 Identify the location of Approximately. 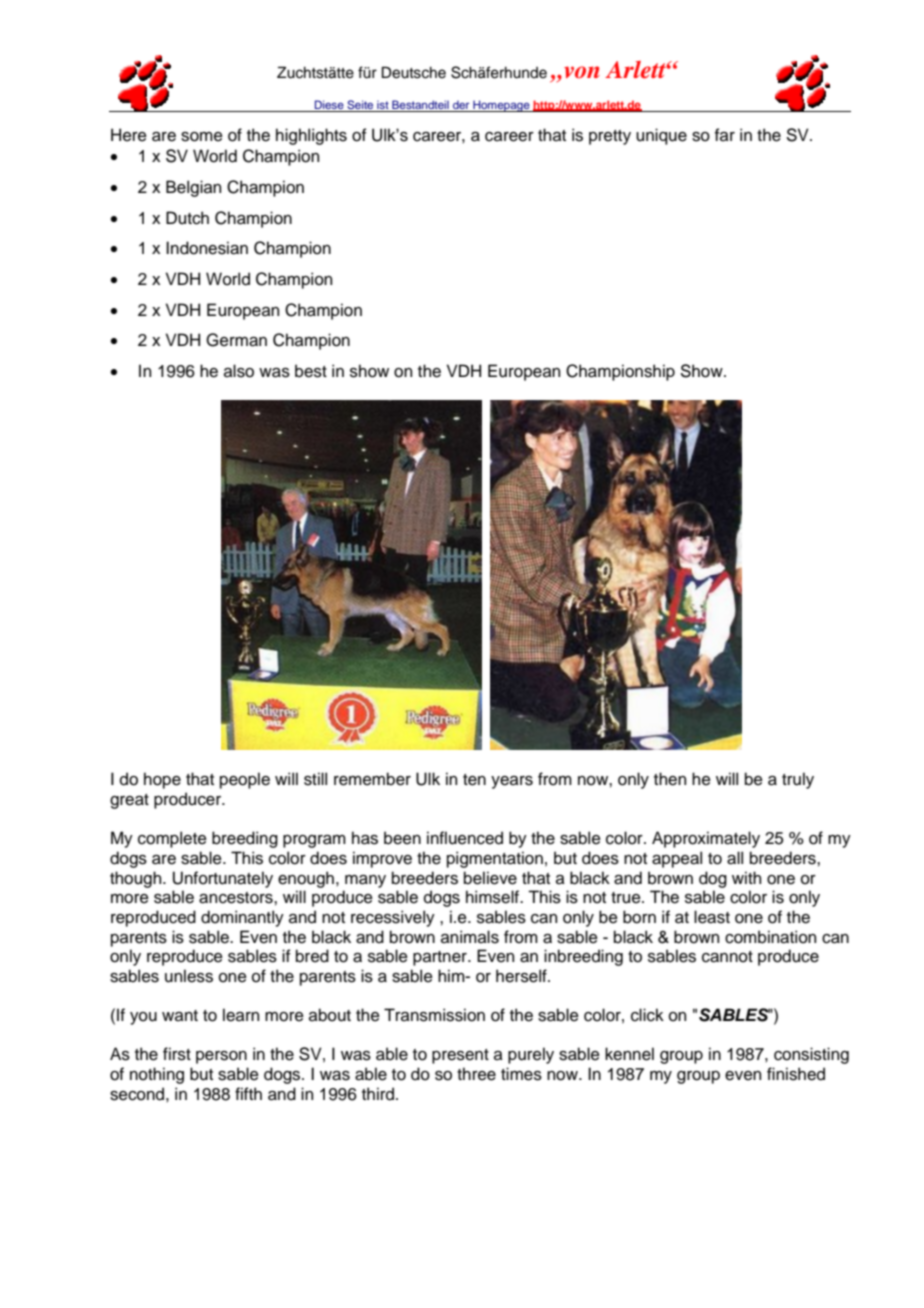
(706, 839).
